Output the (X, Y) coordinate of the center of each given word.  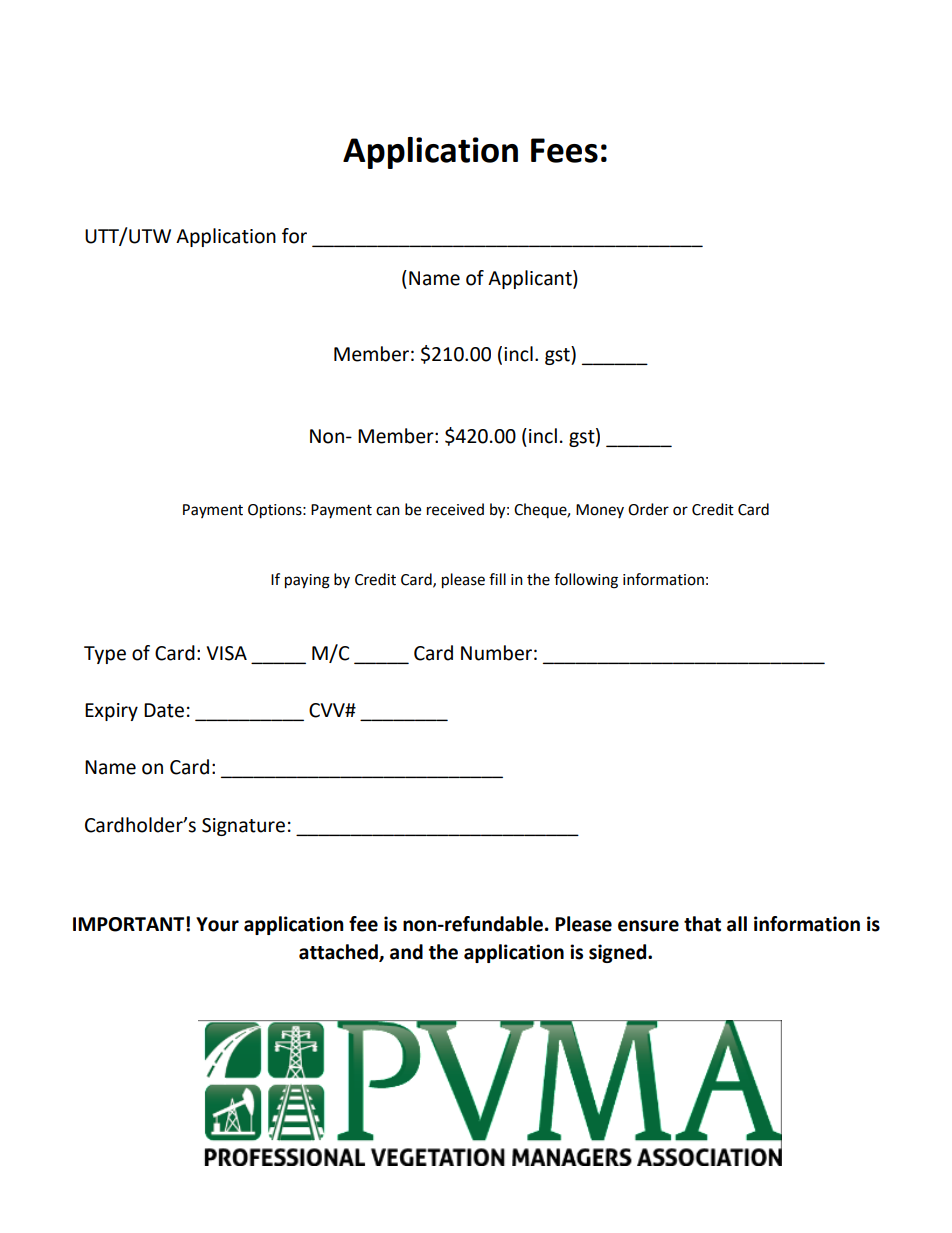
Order (648, 509)
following (586, 581)
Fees (564, 150)
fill (497, 579)
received (455, 509)
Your (217, 924)
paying (307, 581)
